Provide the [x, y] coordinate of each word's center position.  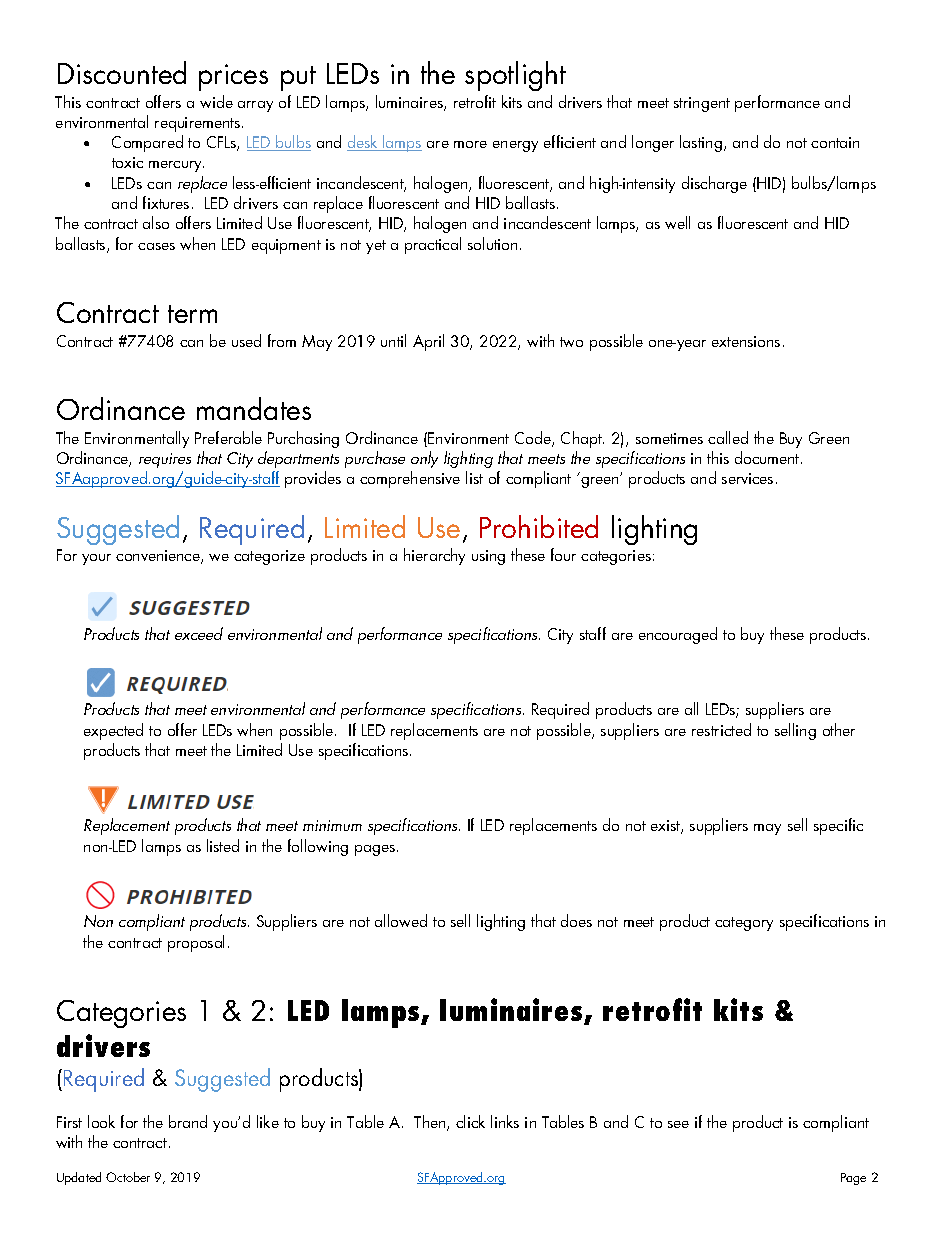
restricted [721, 729]
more [470, 144]
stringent [702, 104]
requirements [199, 124]
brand [188, 1121]
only [424, 459]
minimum [332, 825]
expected [113, 731]
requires [165, 460]
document [768, 457]
